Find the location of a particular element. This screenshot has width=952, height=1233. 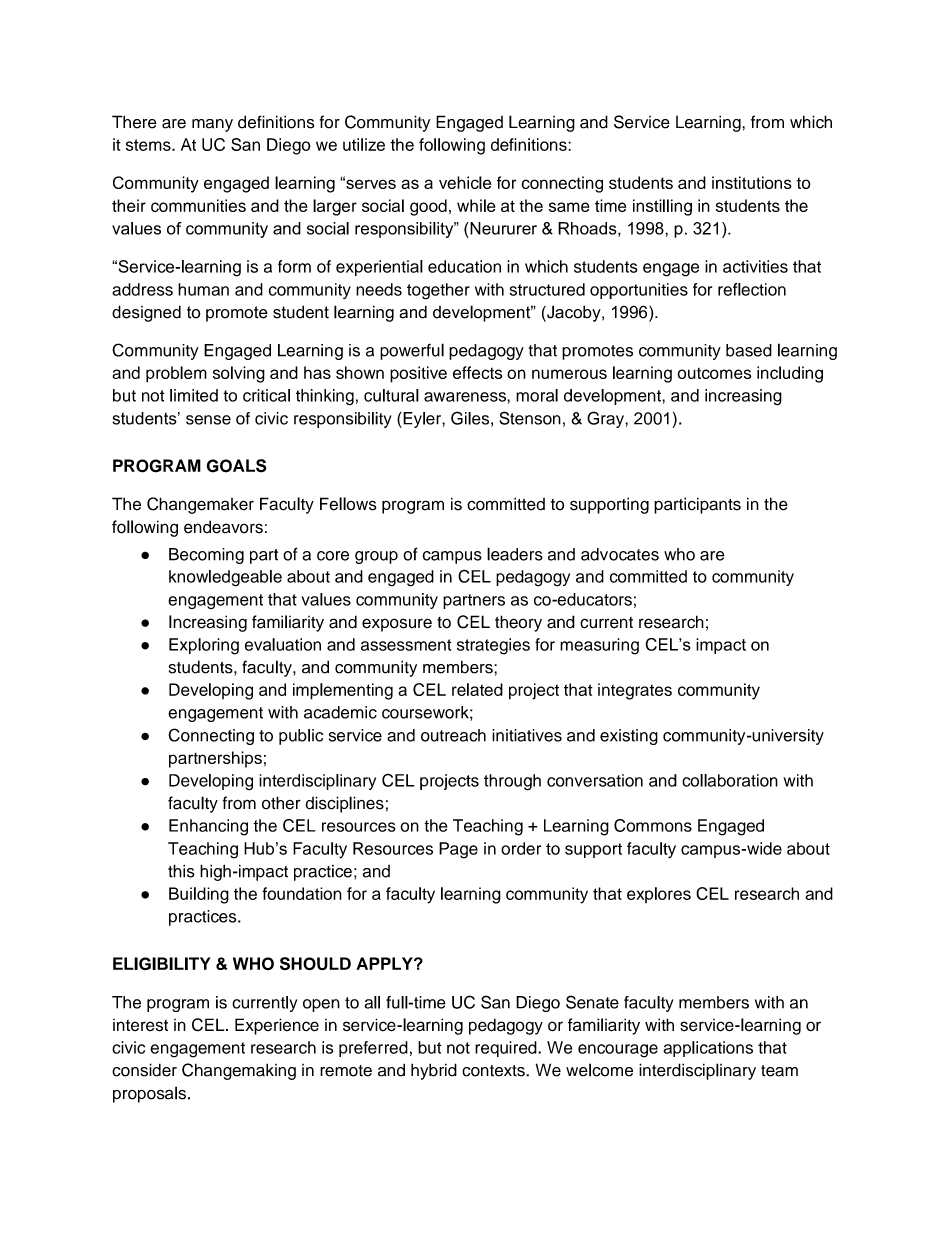

many is located at coordinates (212, 125).
